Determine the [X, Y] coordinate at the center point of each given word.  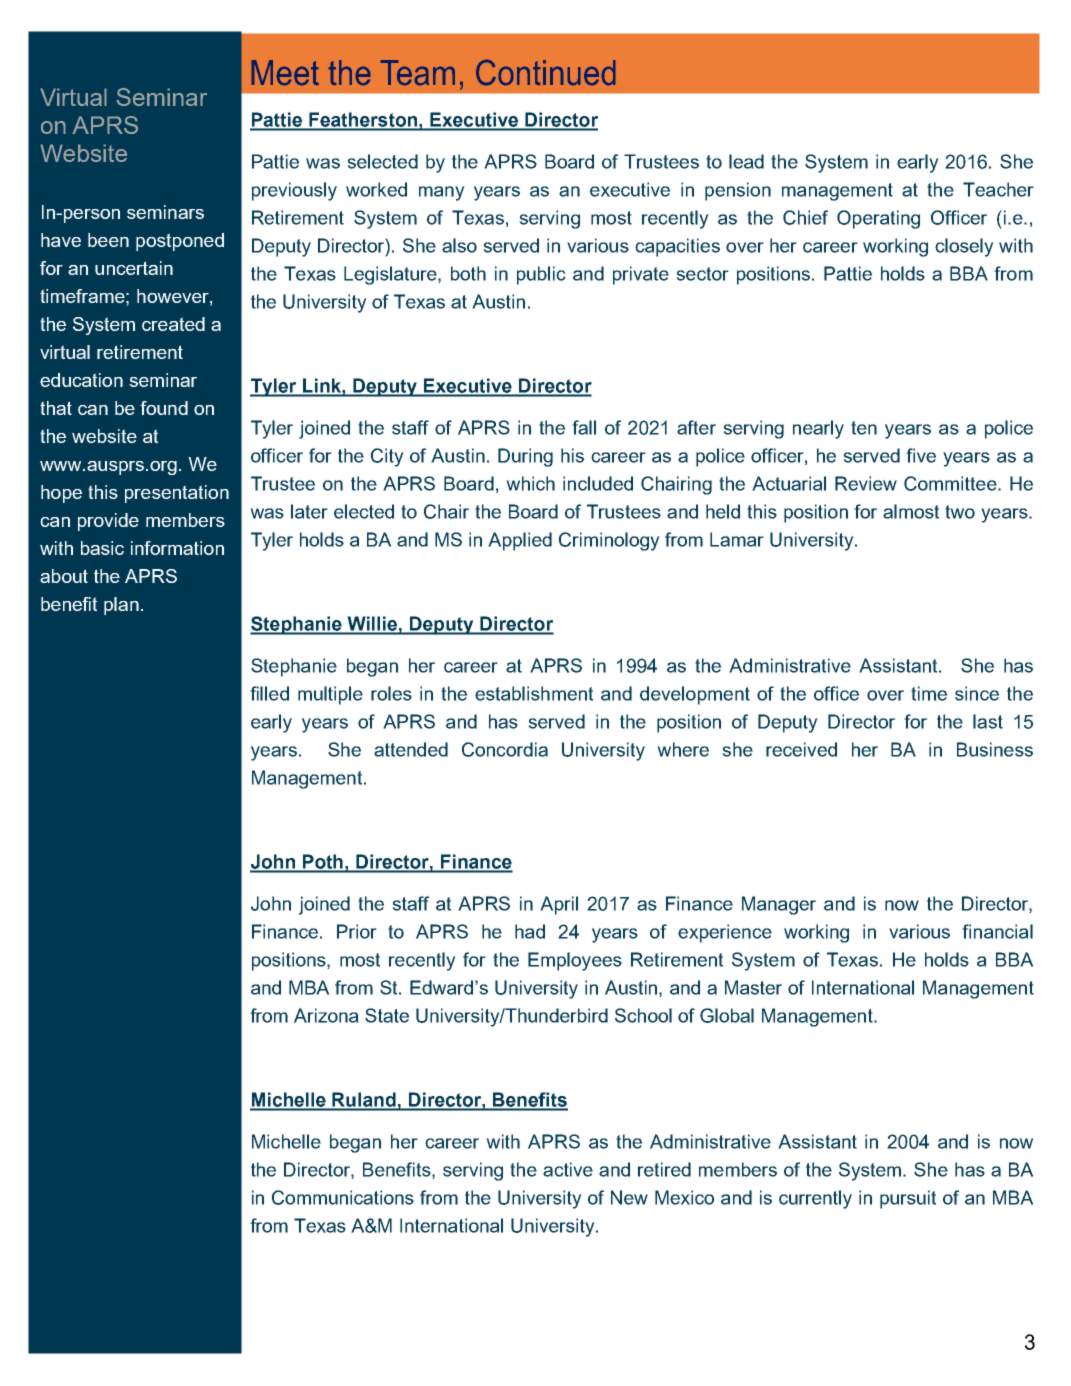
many [442, 193]
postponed [180, 242]
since [977, 693]
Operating [878, 219]
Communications [343, 1197]
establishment [534, 693]
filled [269, 693]
